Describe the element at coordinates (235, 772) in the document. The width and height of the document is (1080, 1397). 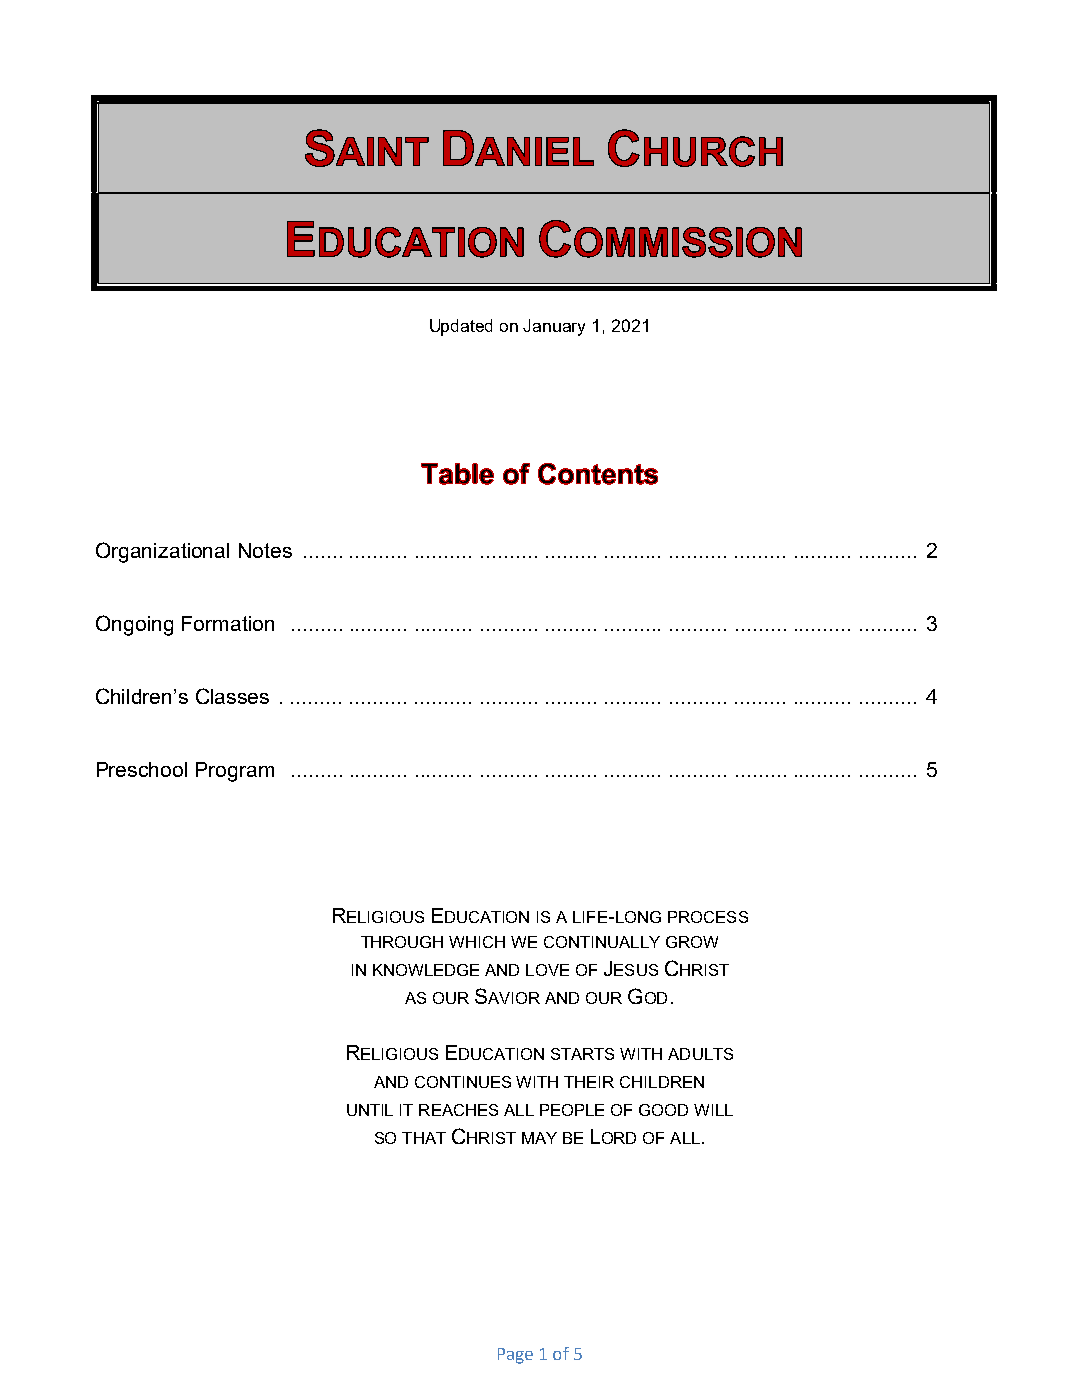
I see `Program` at that location.
